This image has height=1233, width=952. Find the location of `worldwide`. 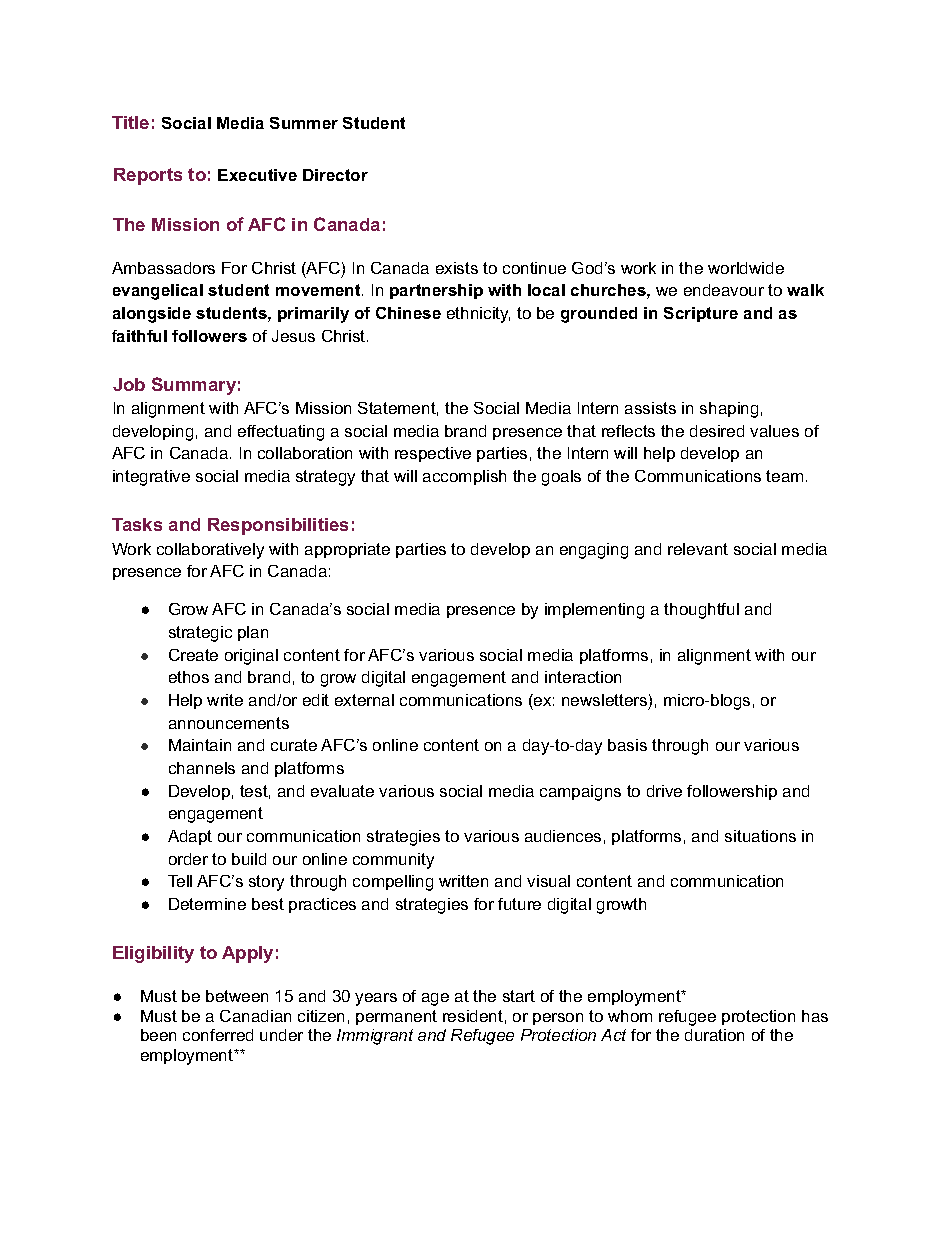

worldwide is located at coordinates (746, 268).
